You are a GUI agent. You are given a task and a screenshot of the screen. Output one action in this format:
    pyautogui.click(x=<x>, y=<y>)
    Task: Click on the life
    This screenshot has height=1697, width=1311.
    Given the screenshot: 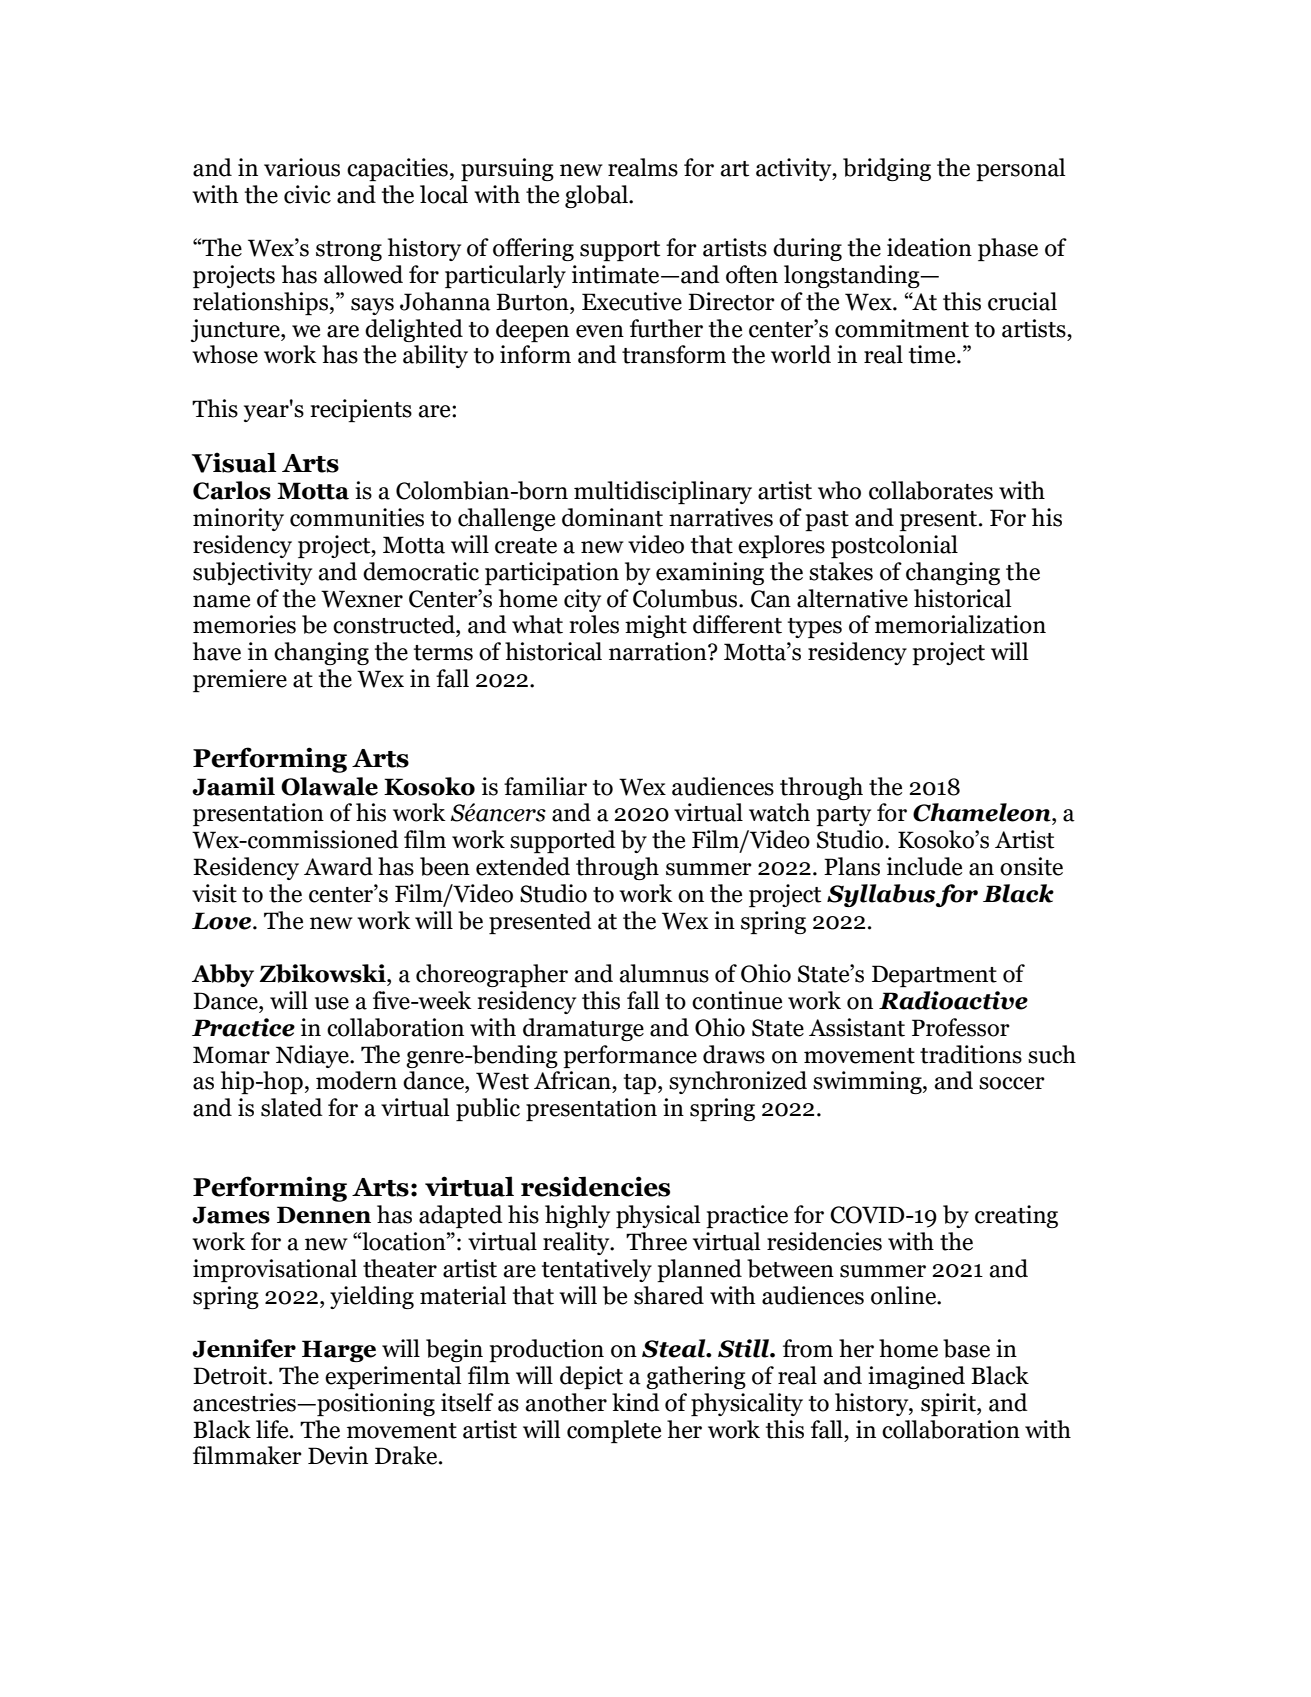 What is the action you would take?
    pyautogui.click(x=273, y=1429)
